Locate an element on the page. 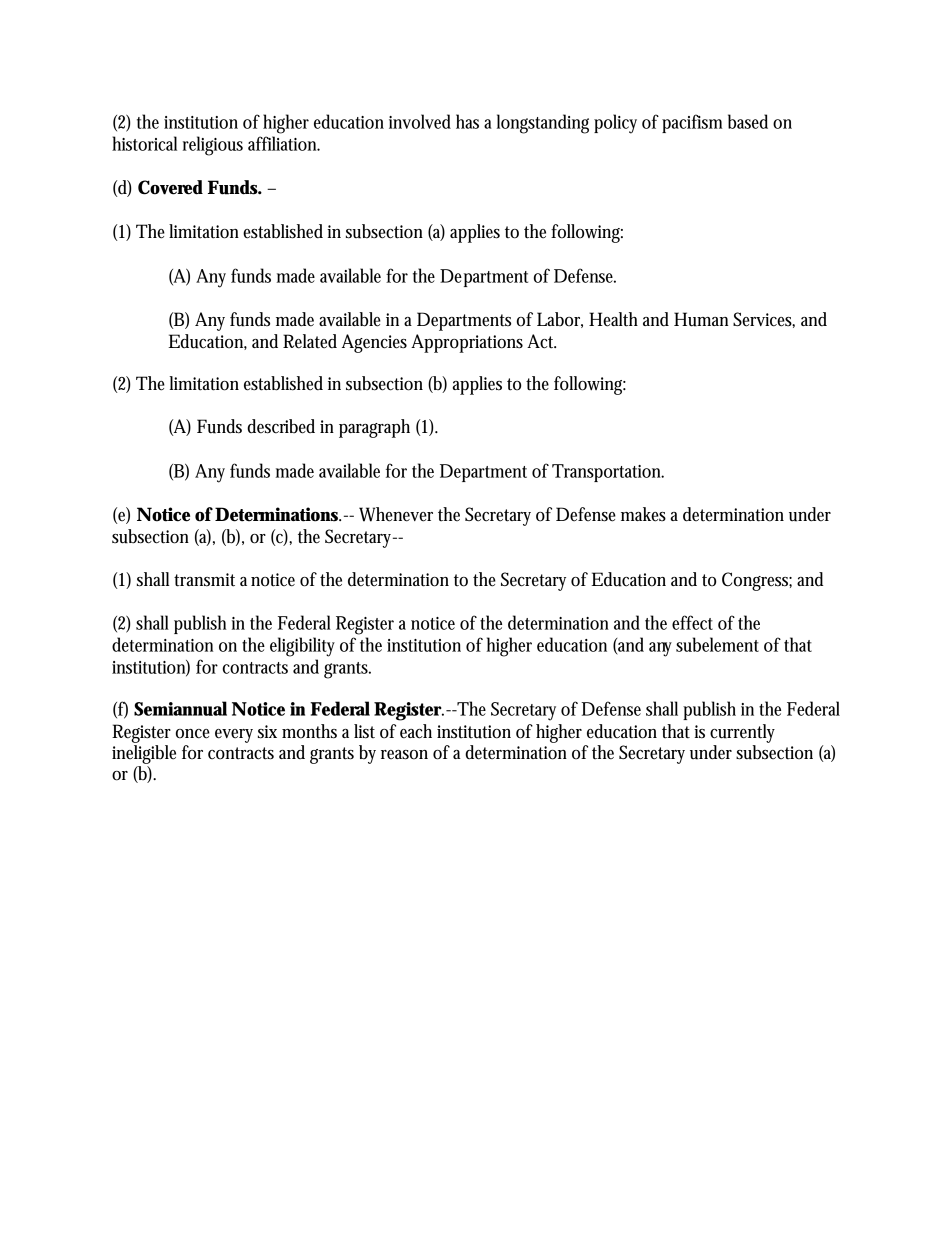  pacifism is located at coordinates (692, 123).
